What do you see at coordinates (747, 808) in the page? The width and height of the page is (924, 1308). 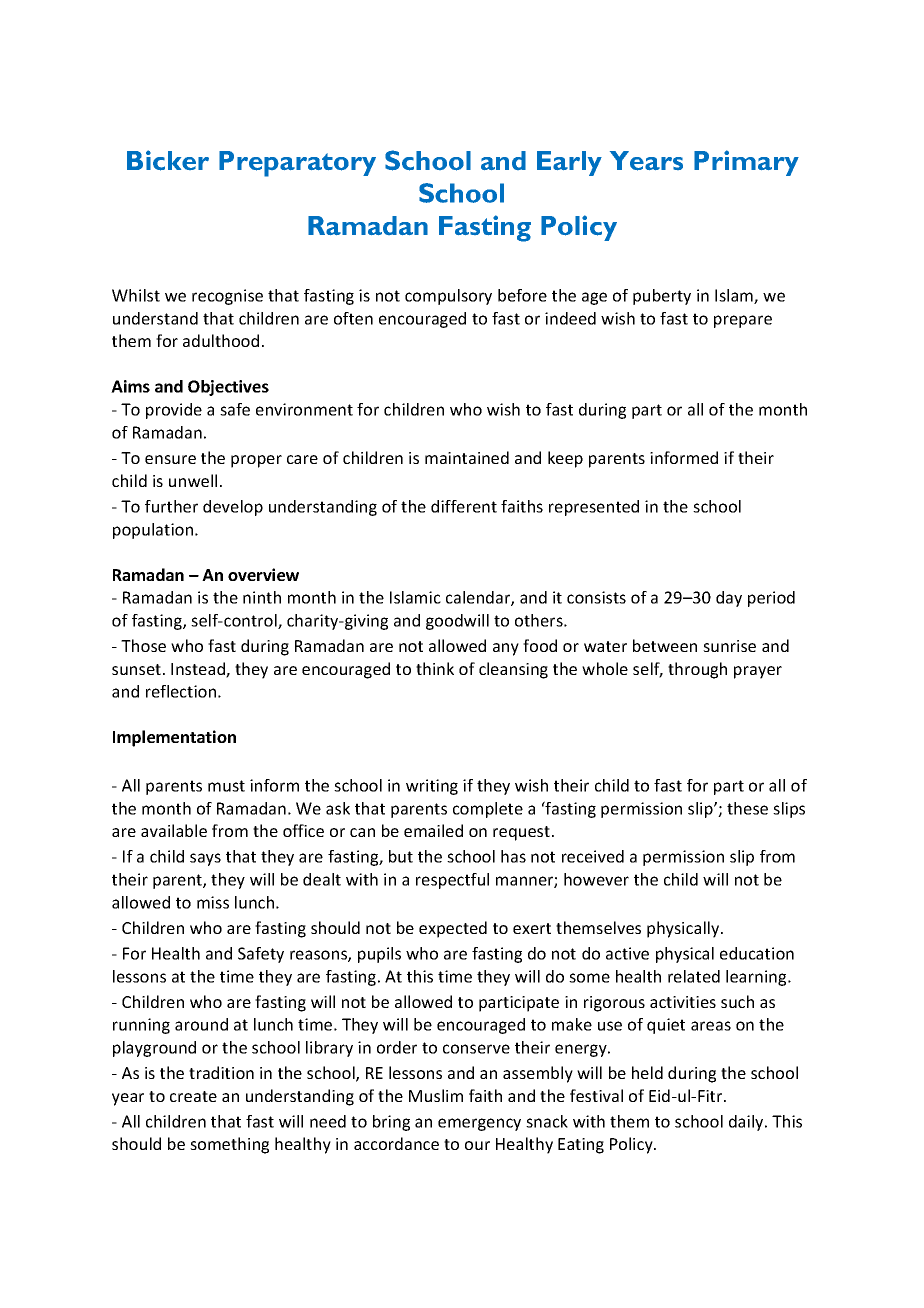 I see `these` at bounding box center [747, 808].
